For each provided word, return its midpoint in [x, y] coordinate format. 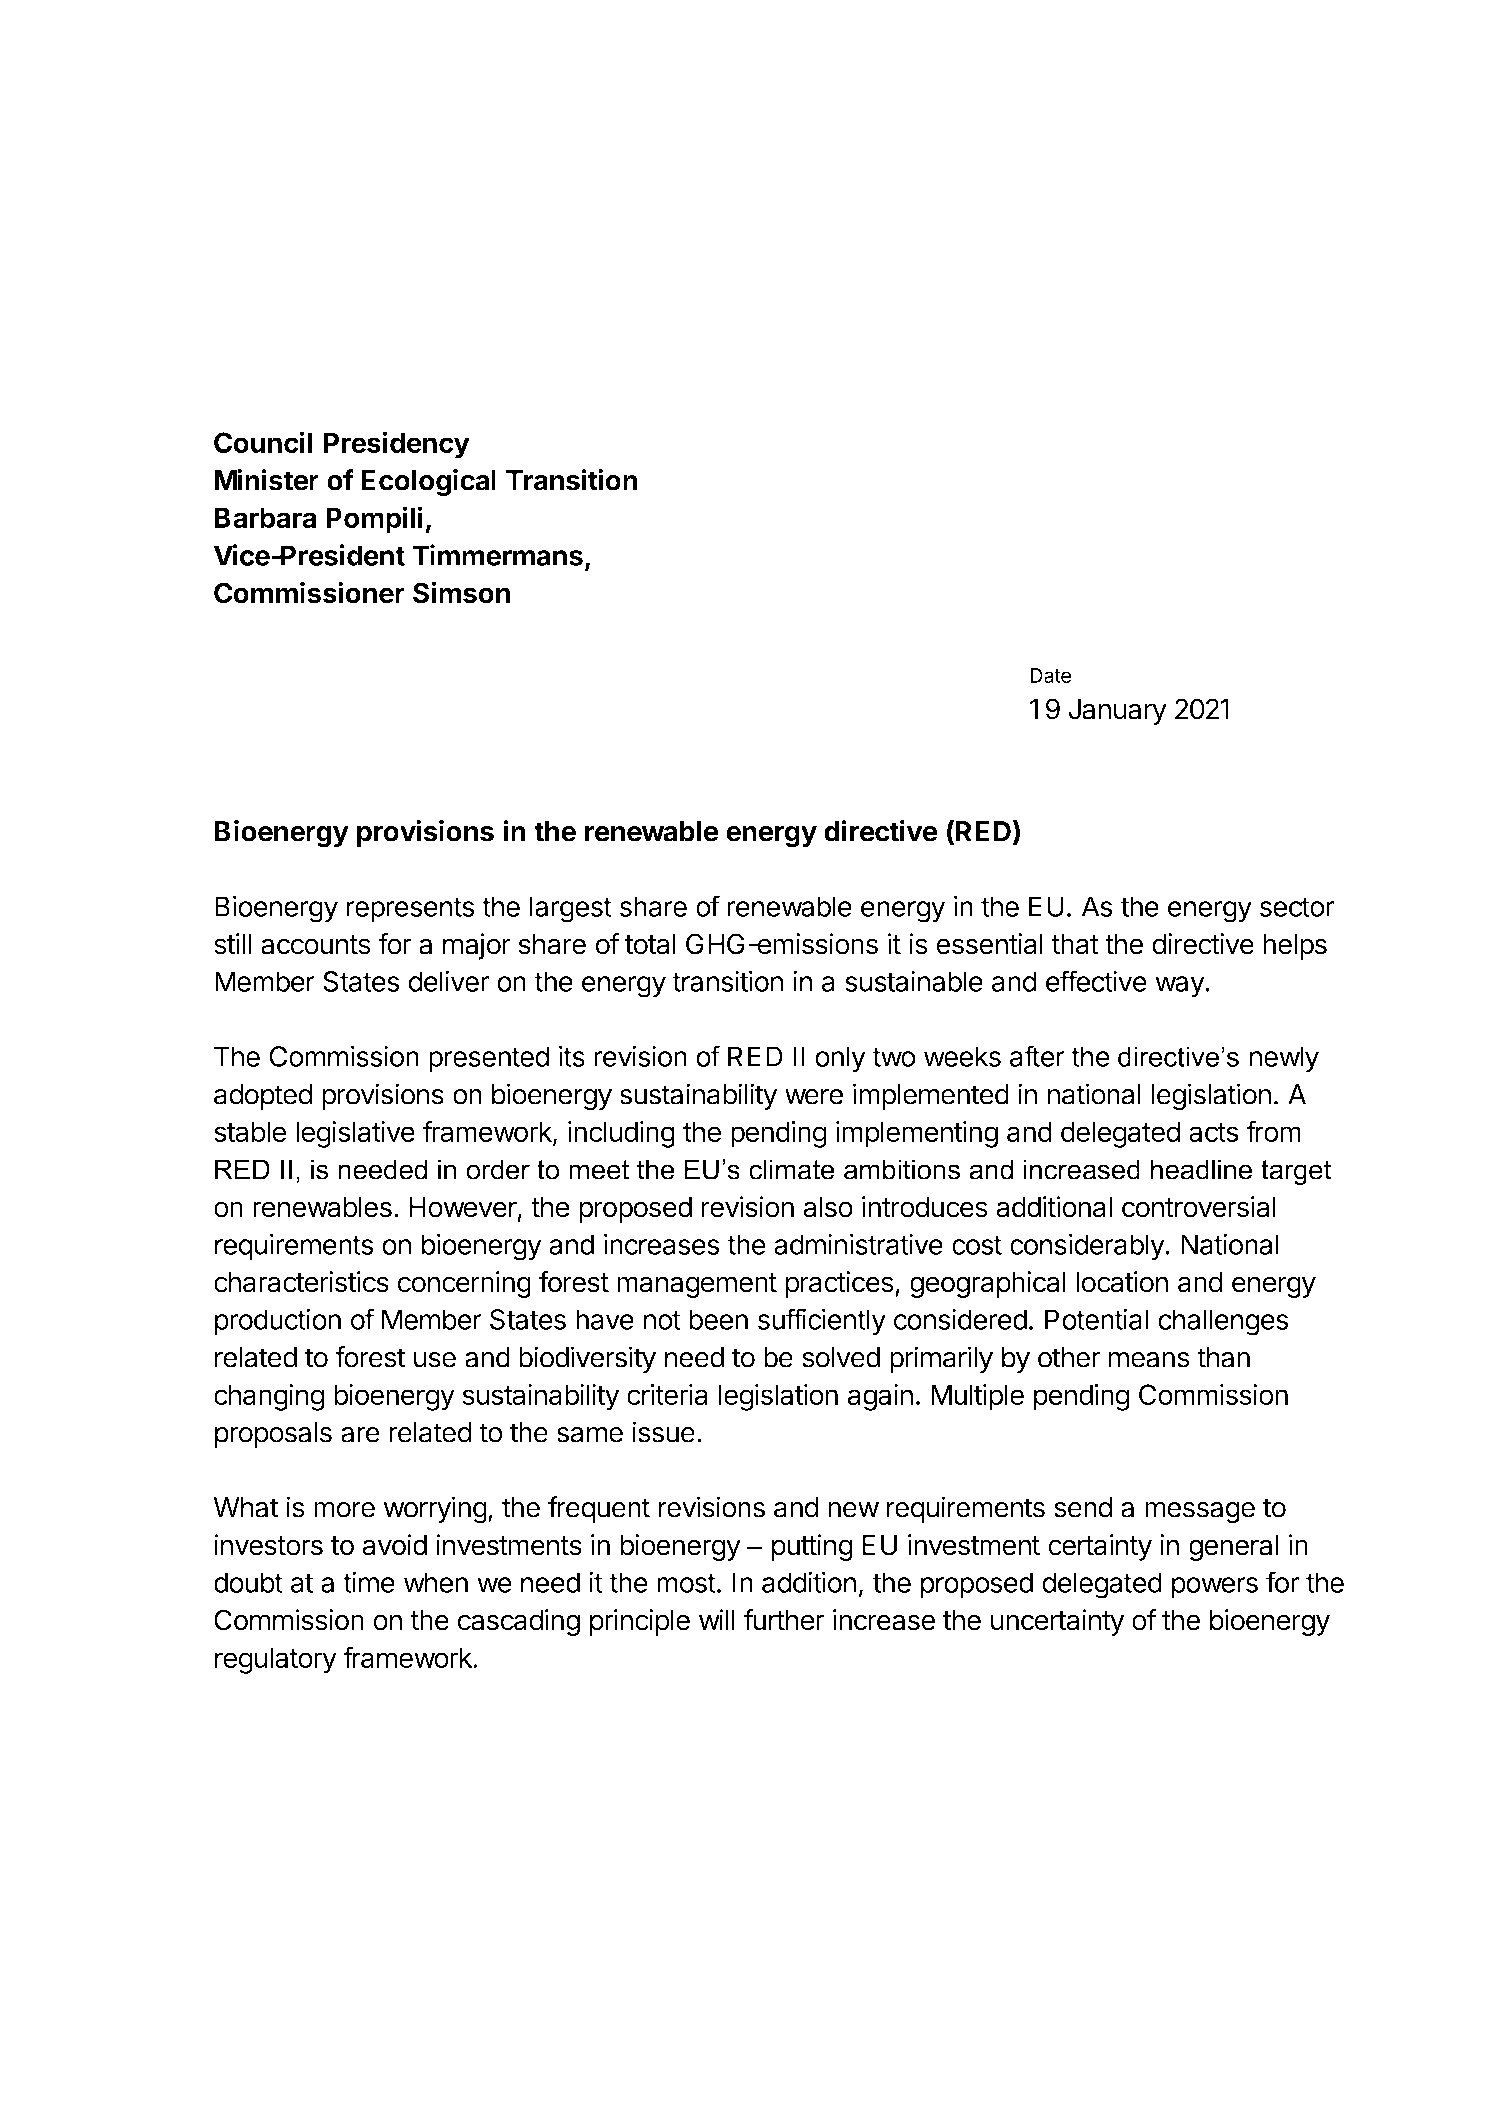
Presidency [396, 445]
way [1180, 987]
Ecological [428, 483]
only [840, 1059]
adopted [263, 1097]
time [369, 1582]
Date [1050, 675]
